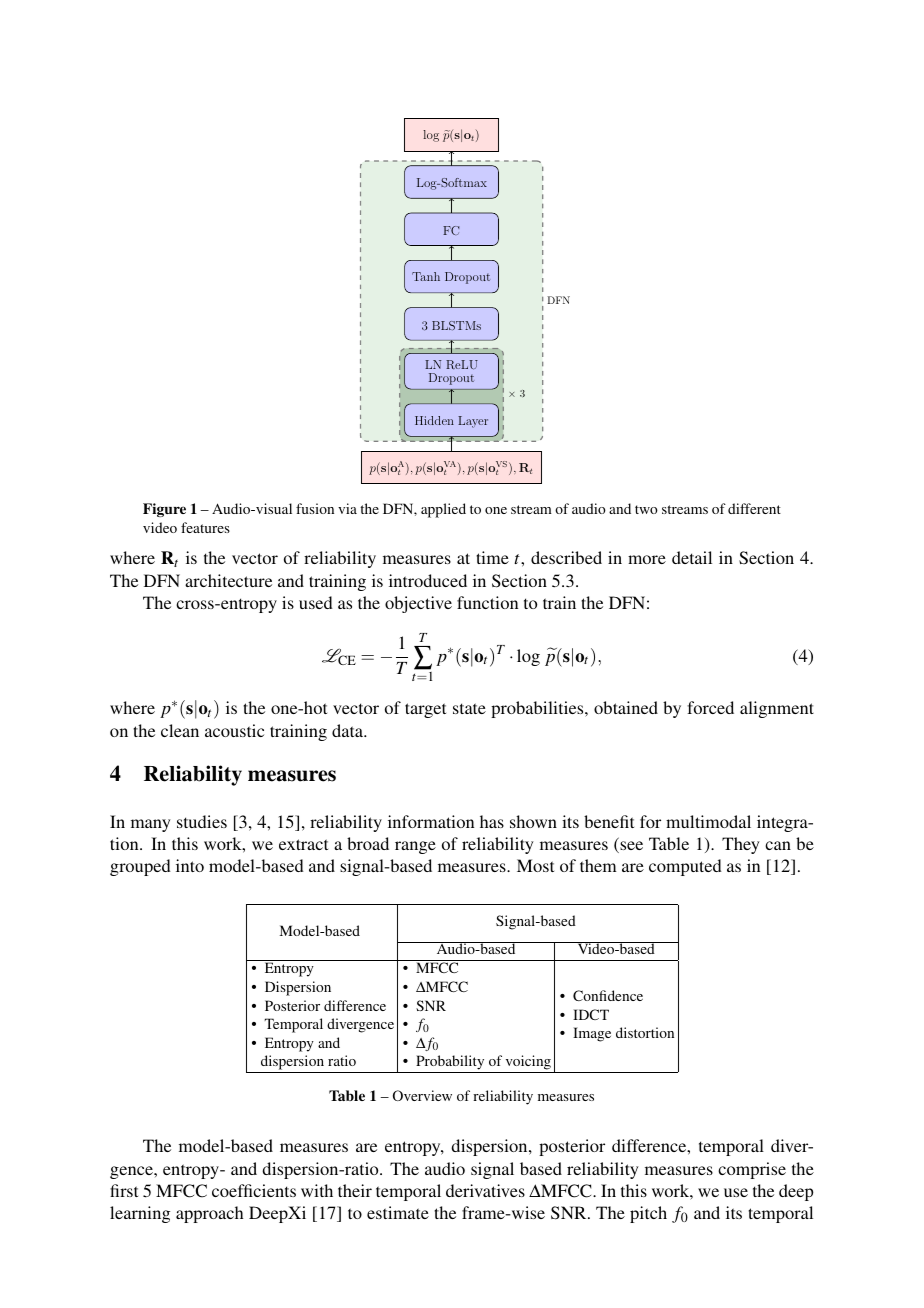 Image resolution: width=924 pixels, height=1308 pixels. Describe the element at coordinates (434, 420) in the image. I see `Hidden` at that location.
